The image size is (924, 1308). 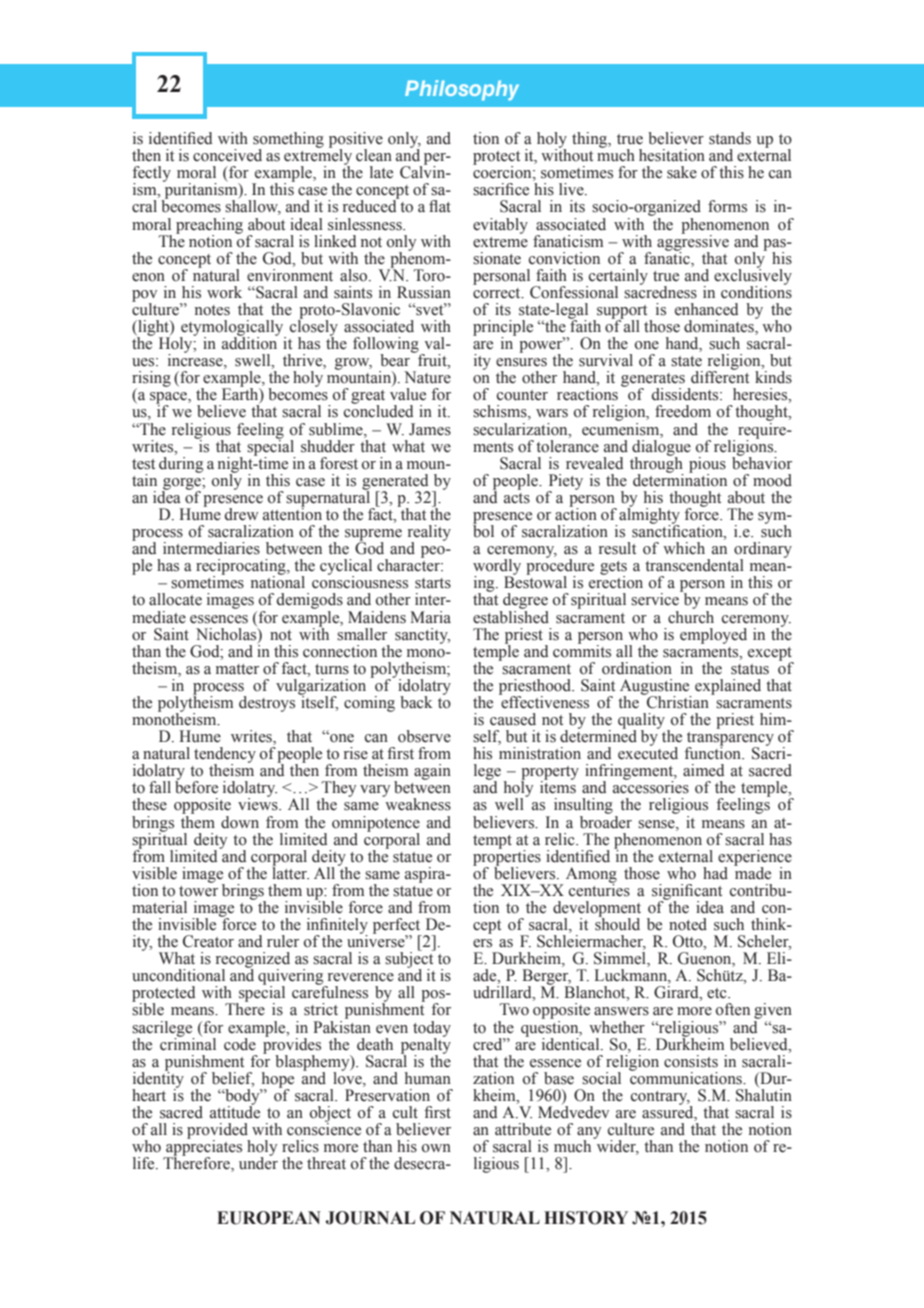 What do you see at coordinates (462, 90) in the screenshot?
I see `Philosophy` at bounding box center [462, 90].
